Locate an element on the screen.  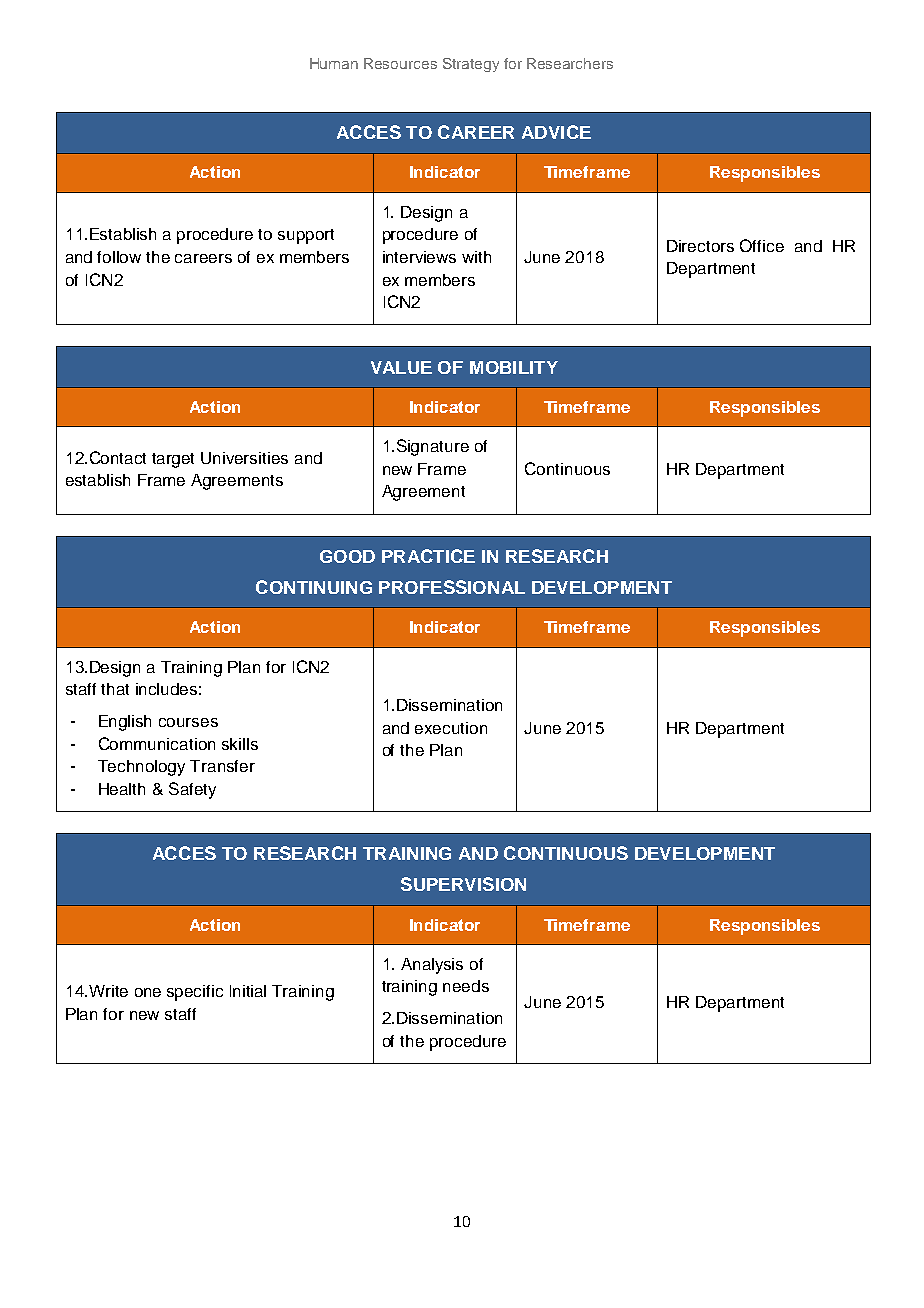
PROFESSIONAL is located at coordinates (452, 587).
